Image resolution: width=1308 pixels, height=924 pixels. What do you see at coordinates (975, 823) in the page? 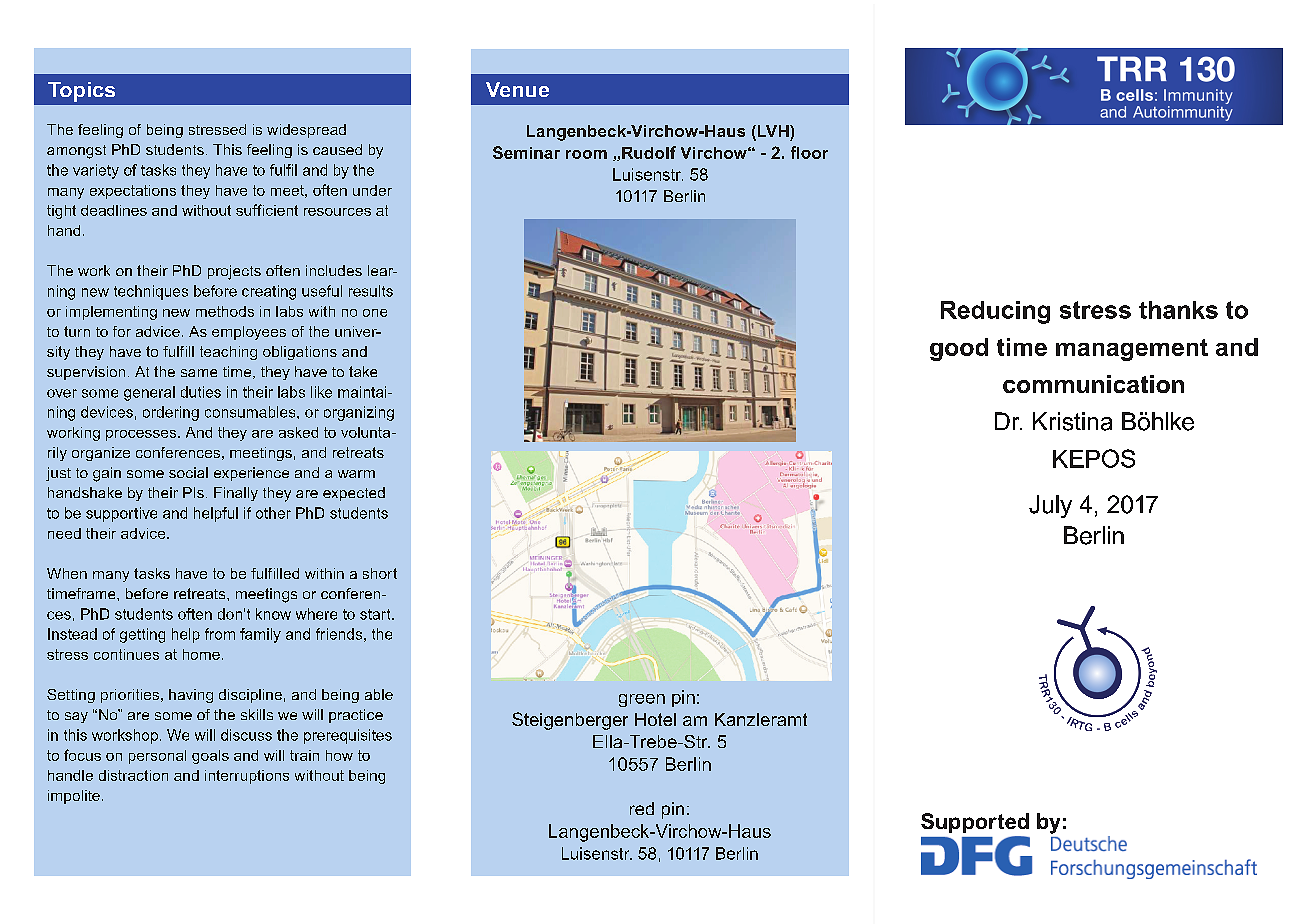
I see `Supported` at bounding box center [975, 823].
